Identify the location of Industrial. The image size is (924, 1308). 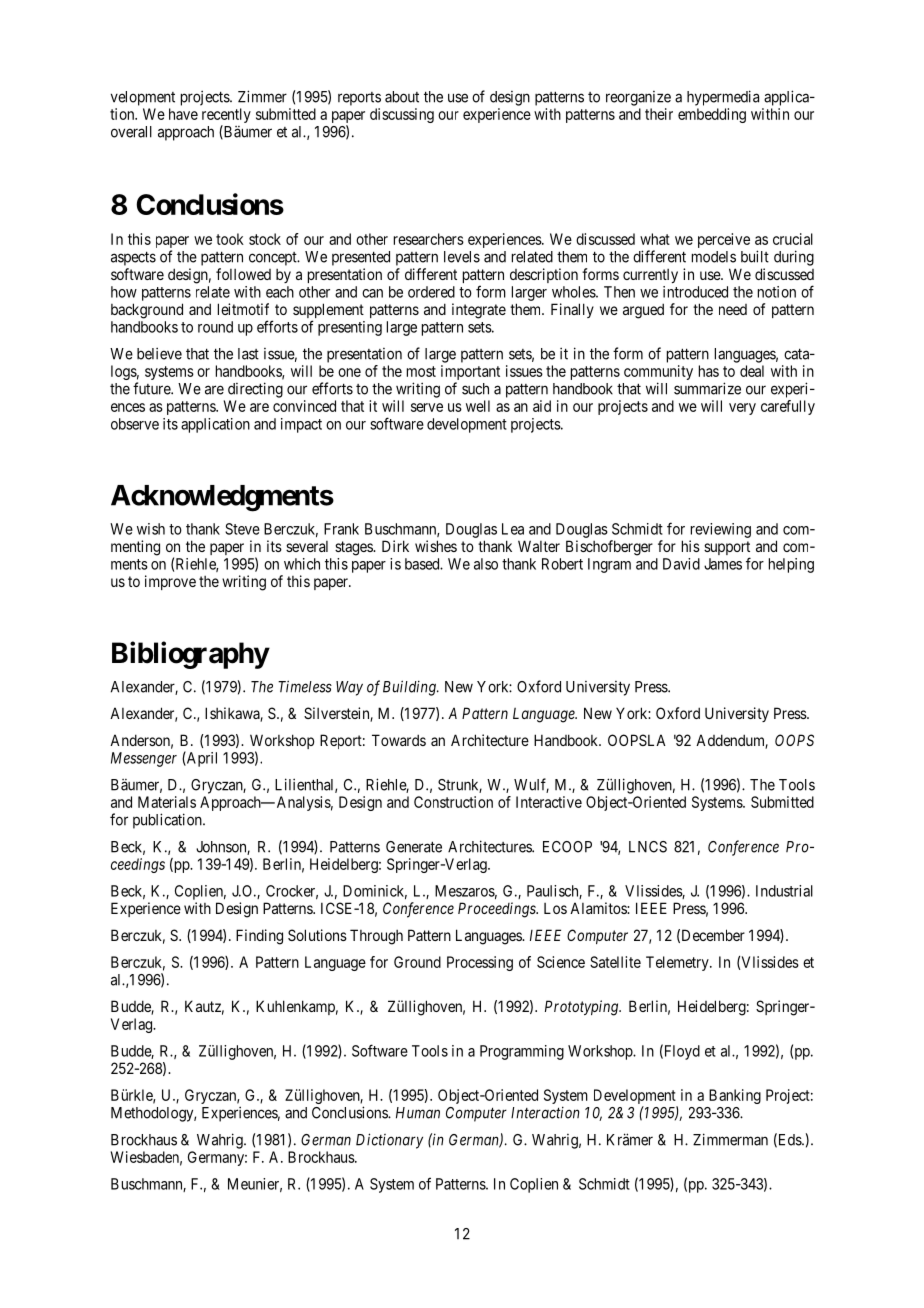
(784, 891).
